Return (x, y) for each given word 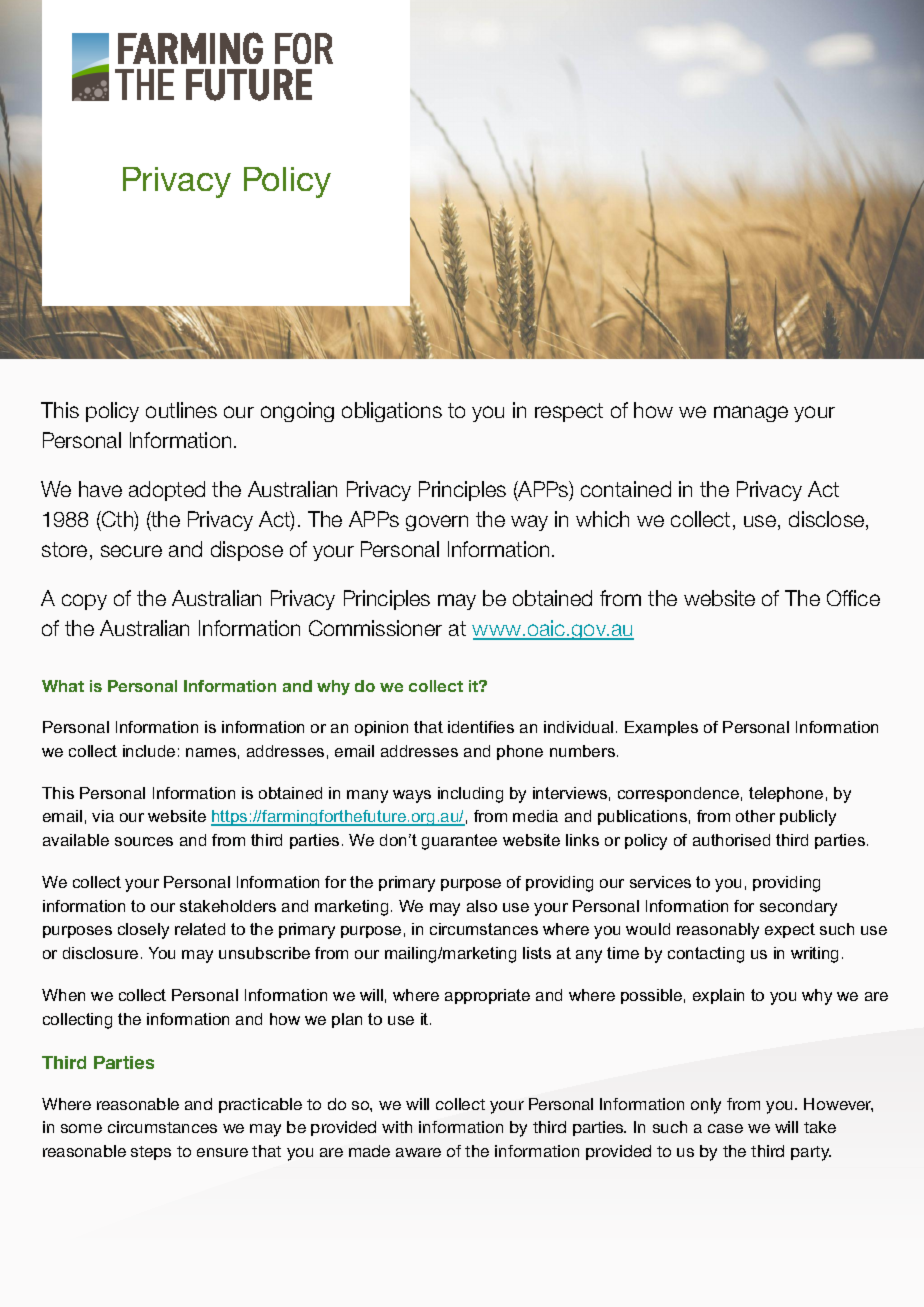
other (755, 816)
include (149, 751)
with (397, 1127)
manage (751, 414)
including (470, 795)
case (725, 1128)
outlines (181, 410)
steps (151, 1153)
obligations (392, 412)
